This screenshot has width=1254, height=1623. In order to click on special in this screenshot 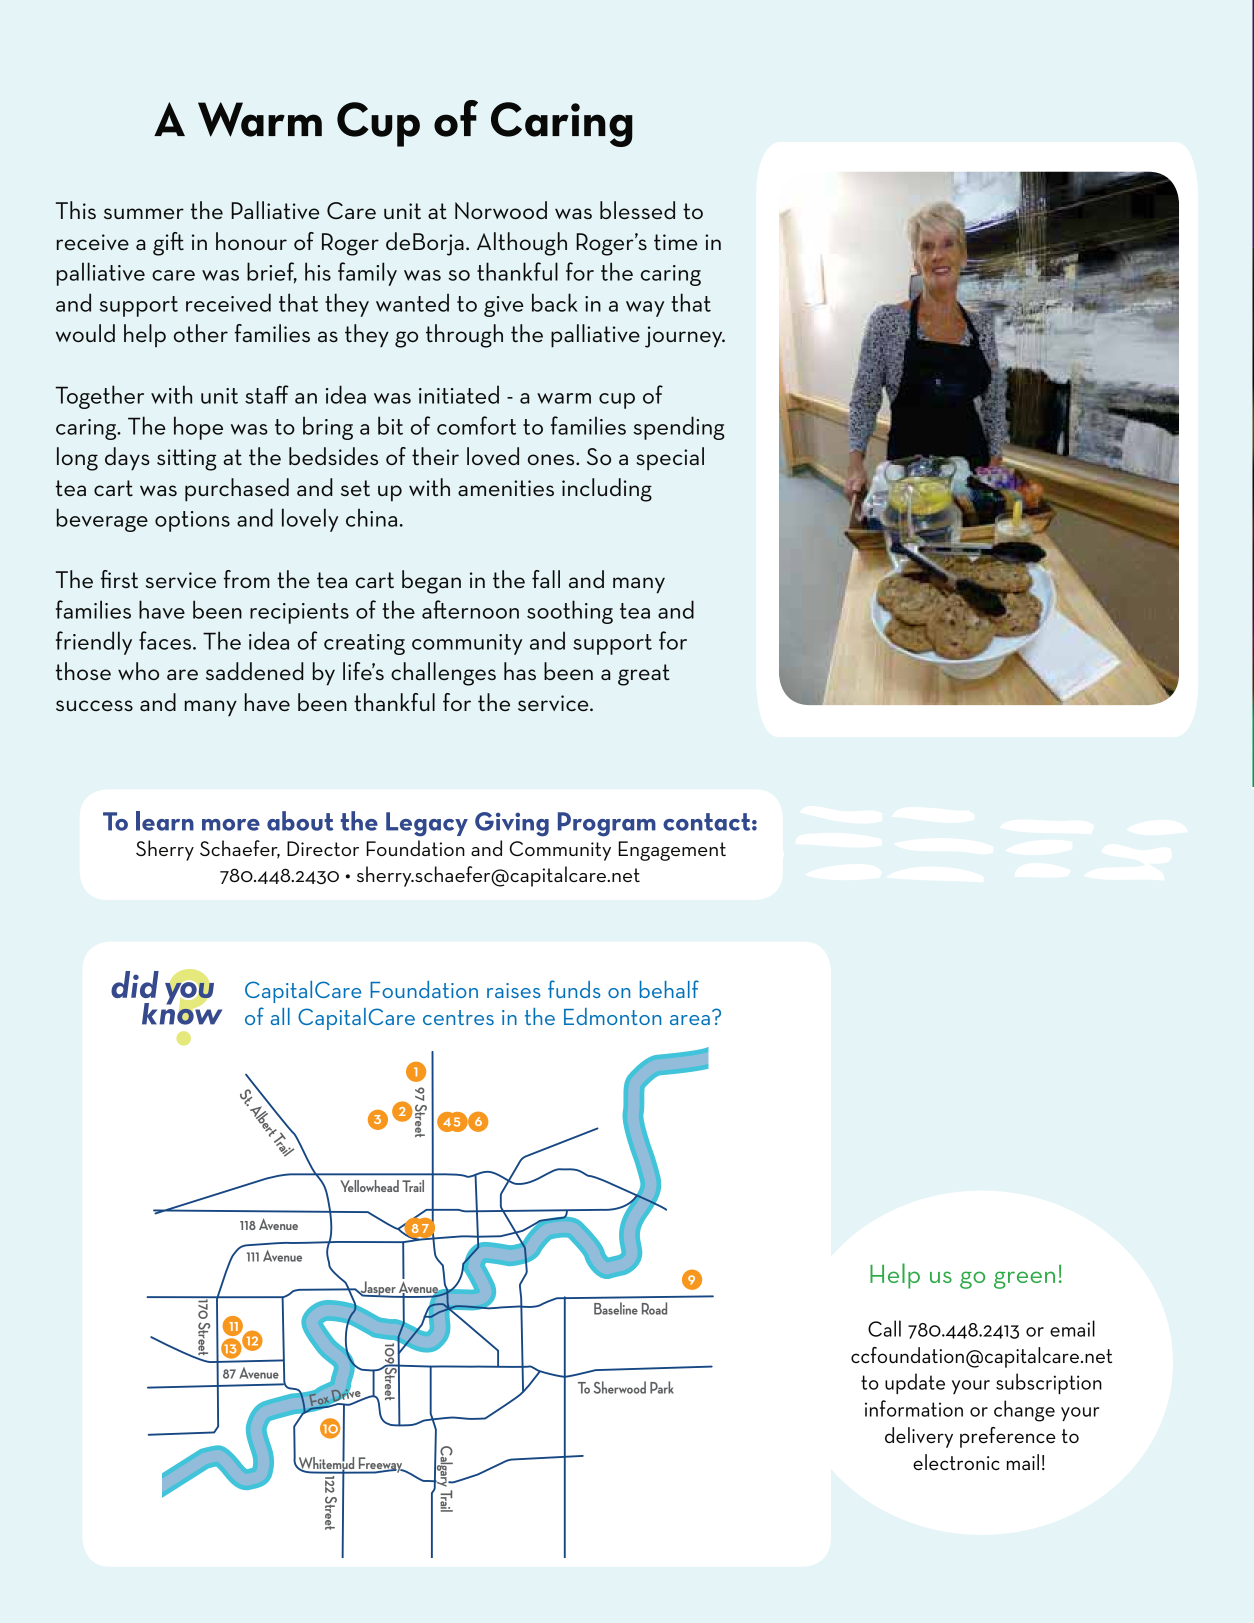, I will do `click(670, 459)`.
